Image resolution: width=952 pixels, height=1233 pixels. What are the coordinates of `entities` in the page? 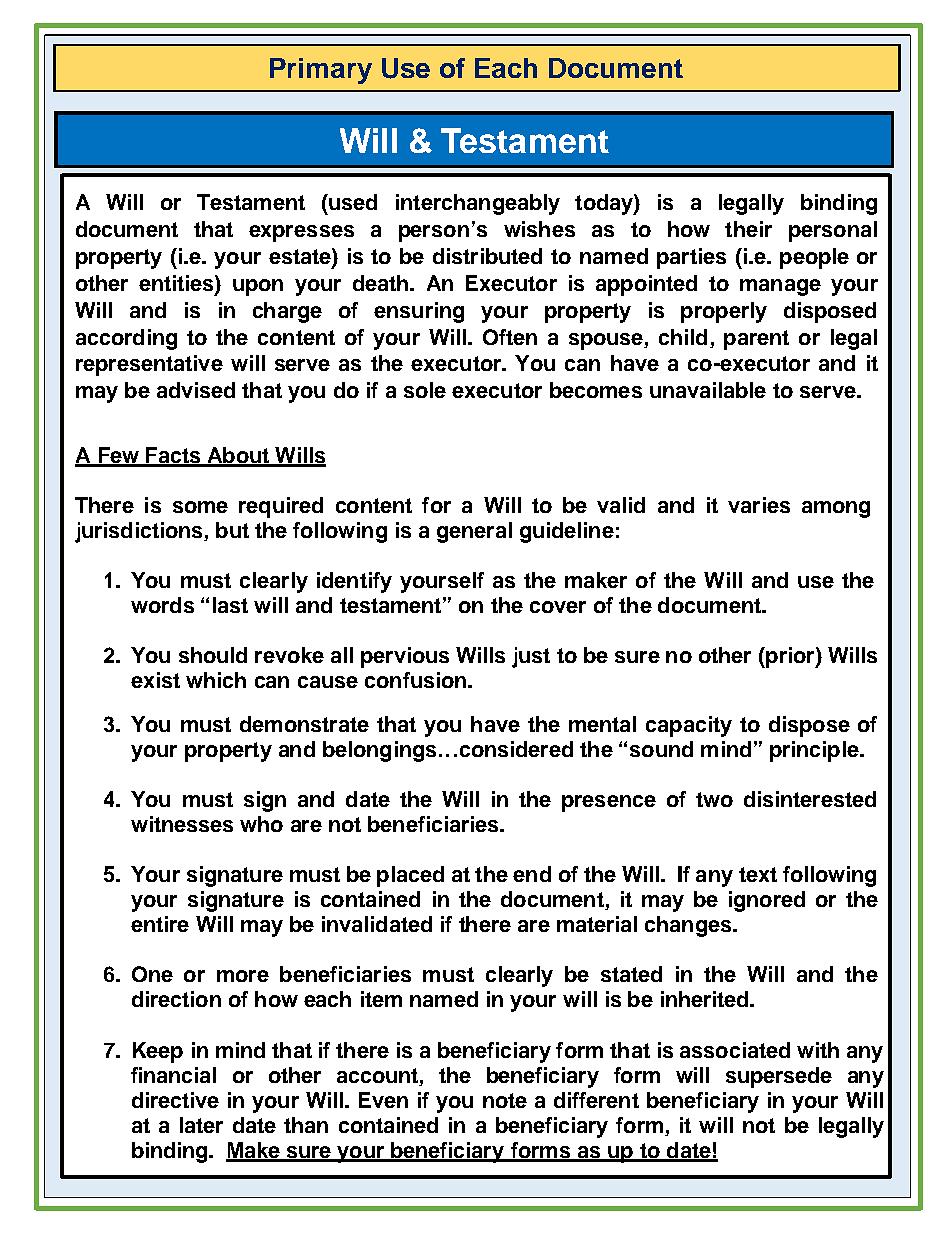 It's located at (177, 283).
